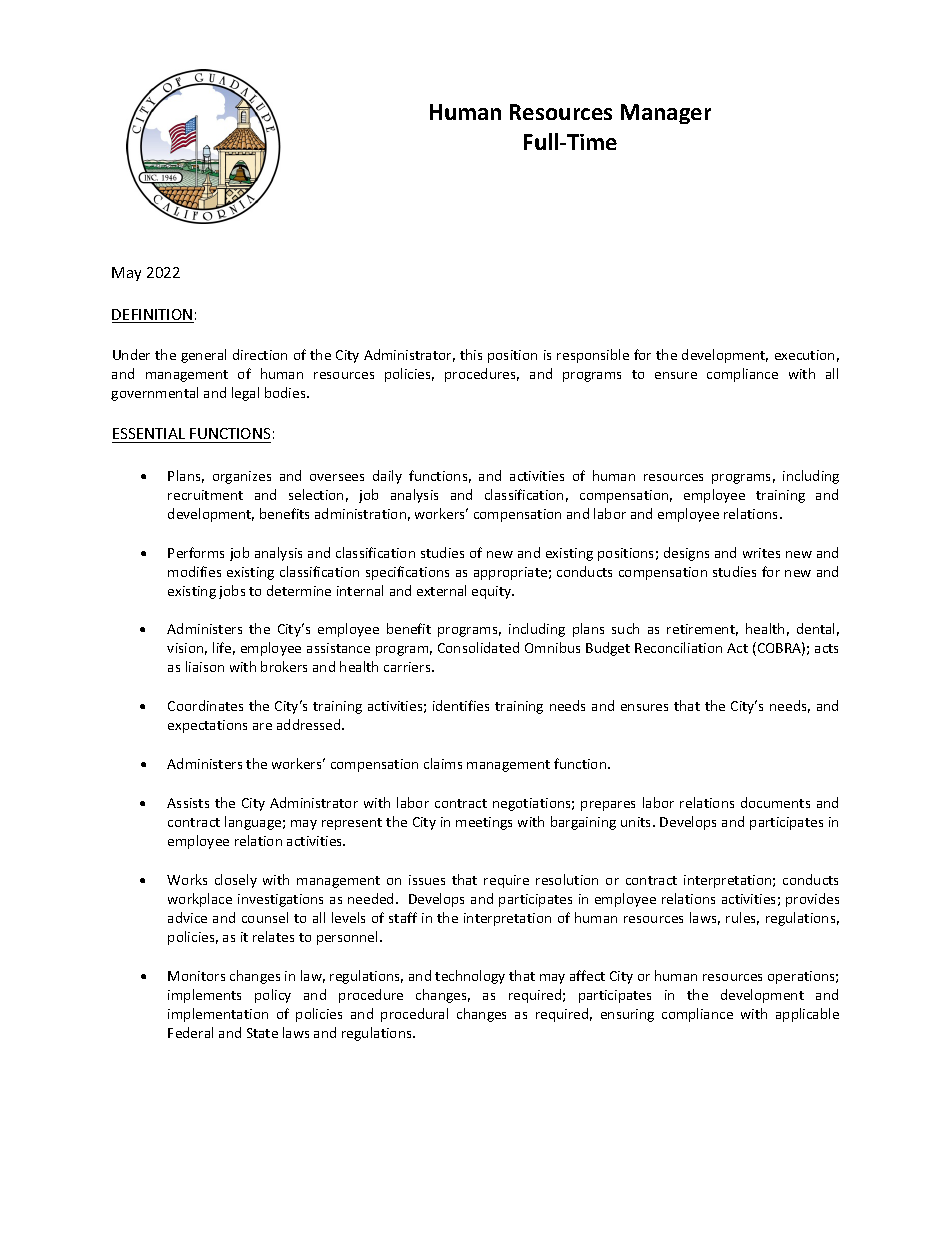  What do you see at coordinates (194, 571) in the document?
I see `modifies` at bounding box center [194, 571].
